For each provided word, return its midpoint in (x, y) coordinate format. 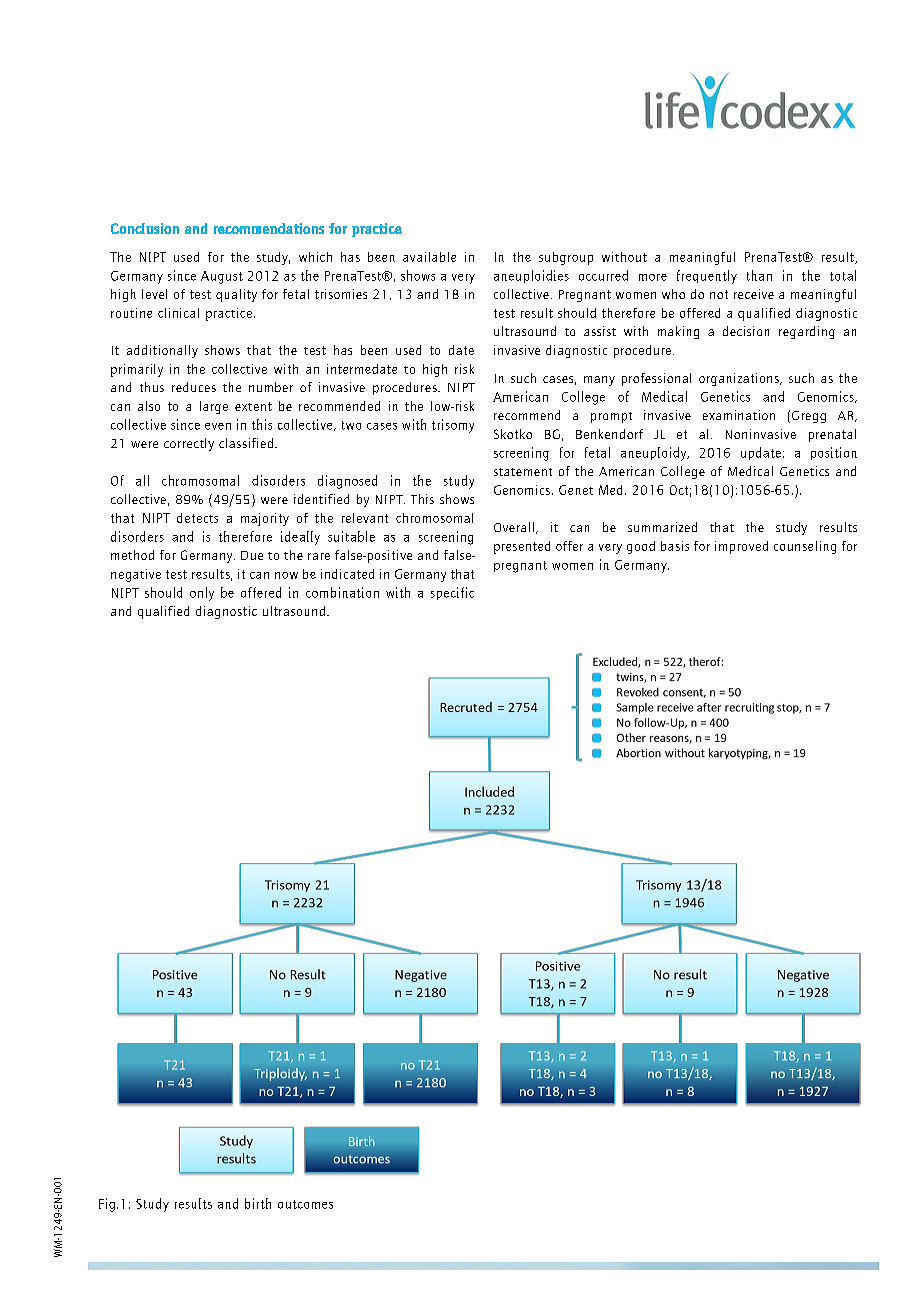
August (222, 277)
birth (258, 1203)
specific (452, 593)
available (429, 257)
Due (252, 555)
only (202, 594)
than (759, 275)
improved (741, 547)
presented (522, 547)
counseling (805, 547)
